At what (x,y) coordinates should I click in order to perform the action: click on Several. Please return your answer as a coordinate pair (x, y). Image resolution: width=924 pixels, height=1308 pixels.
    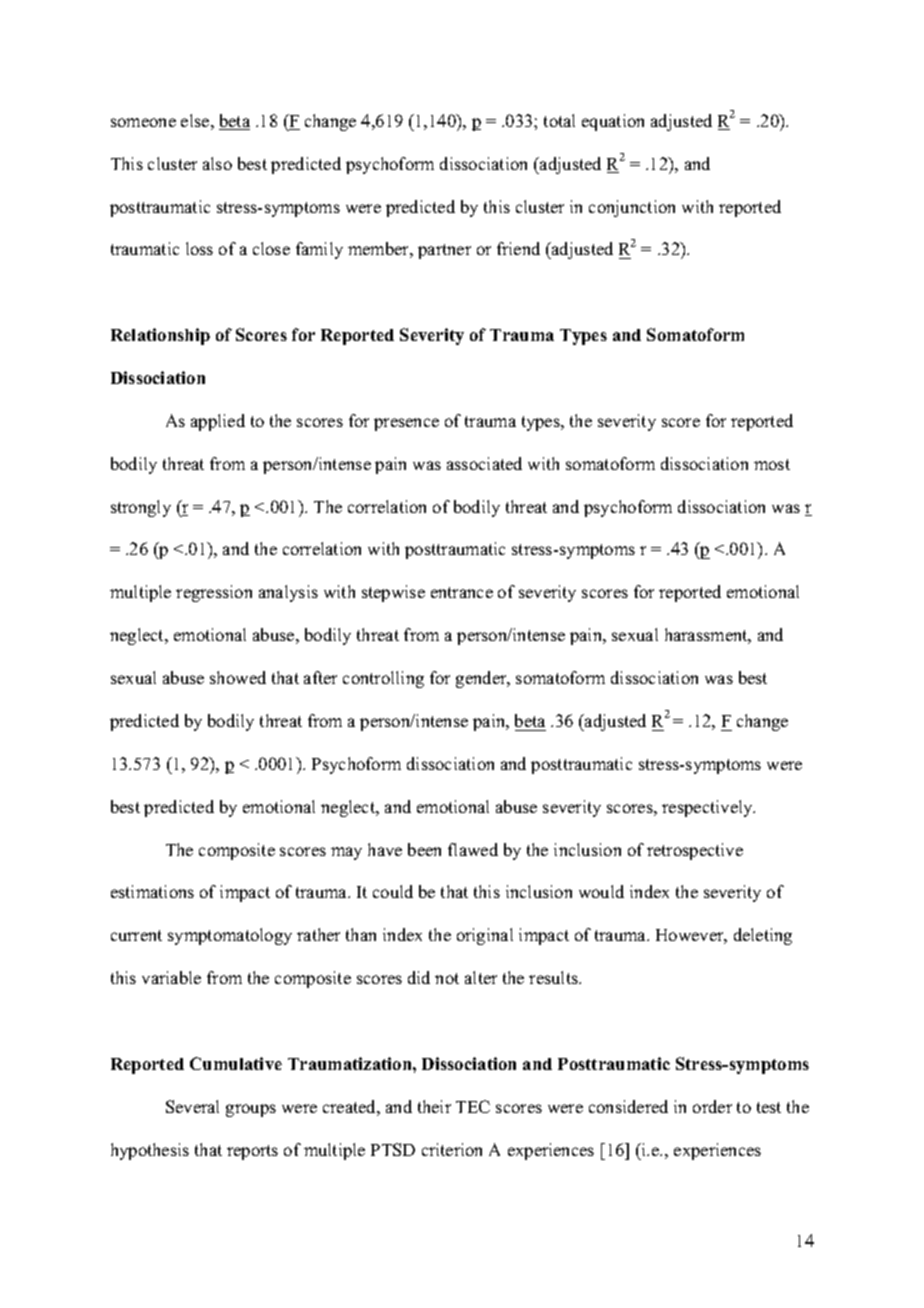
    Looking at the image, I should click on (192, 1106).
